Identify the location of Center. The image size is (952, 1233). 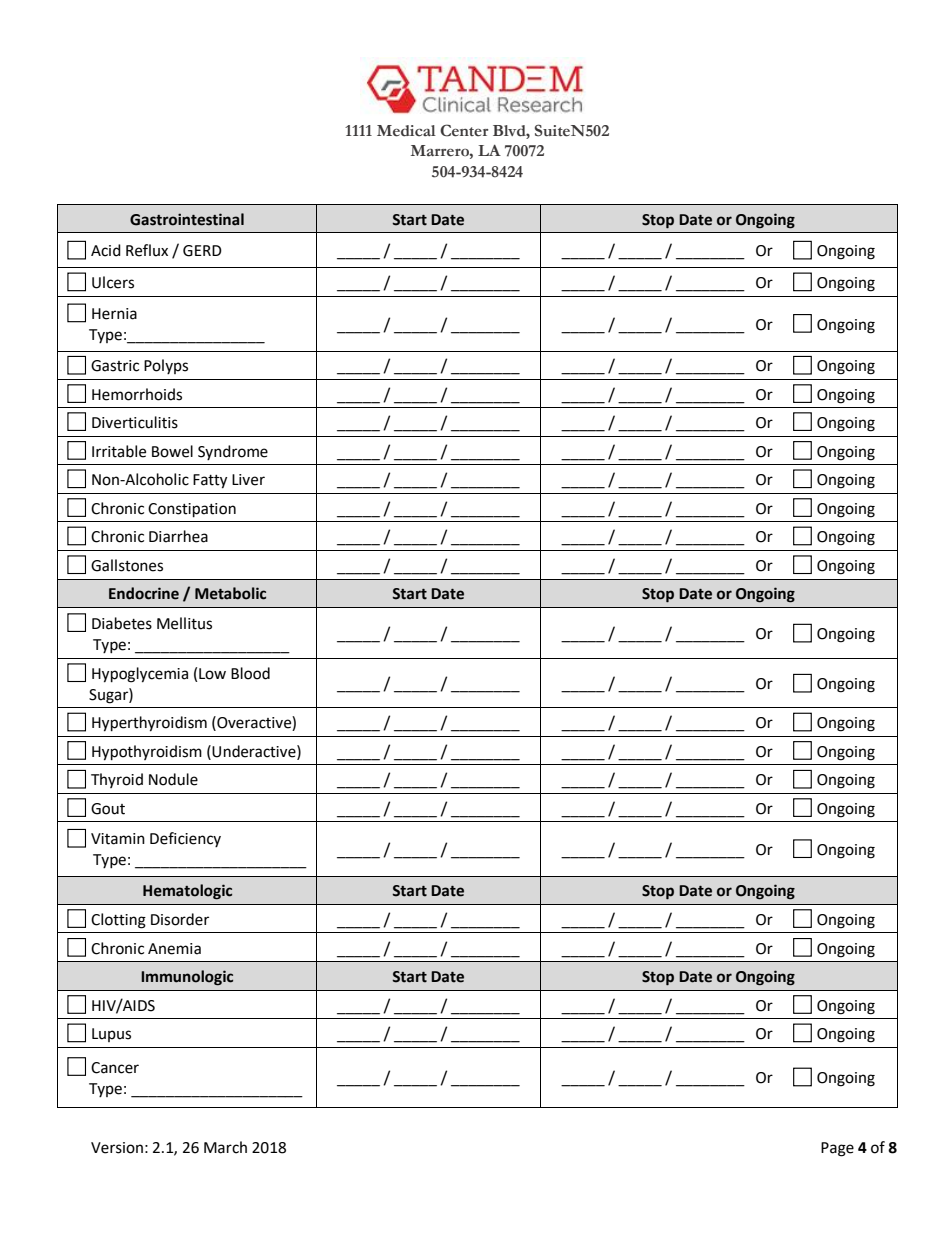
(464, 130).
